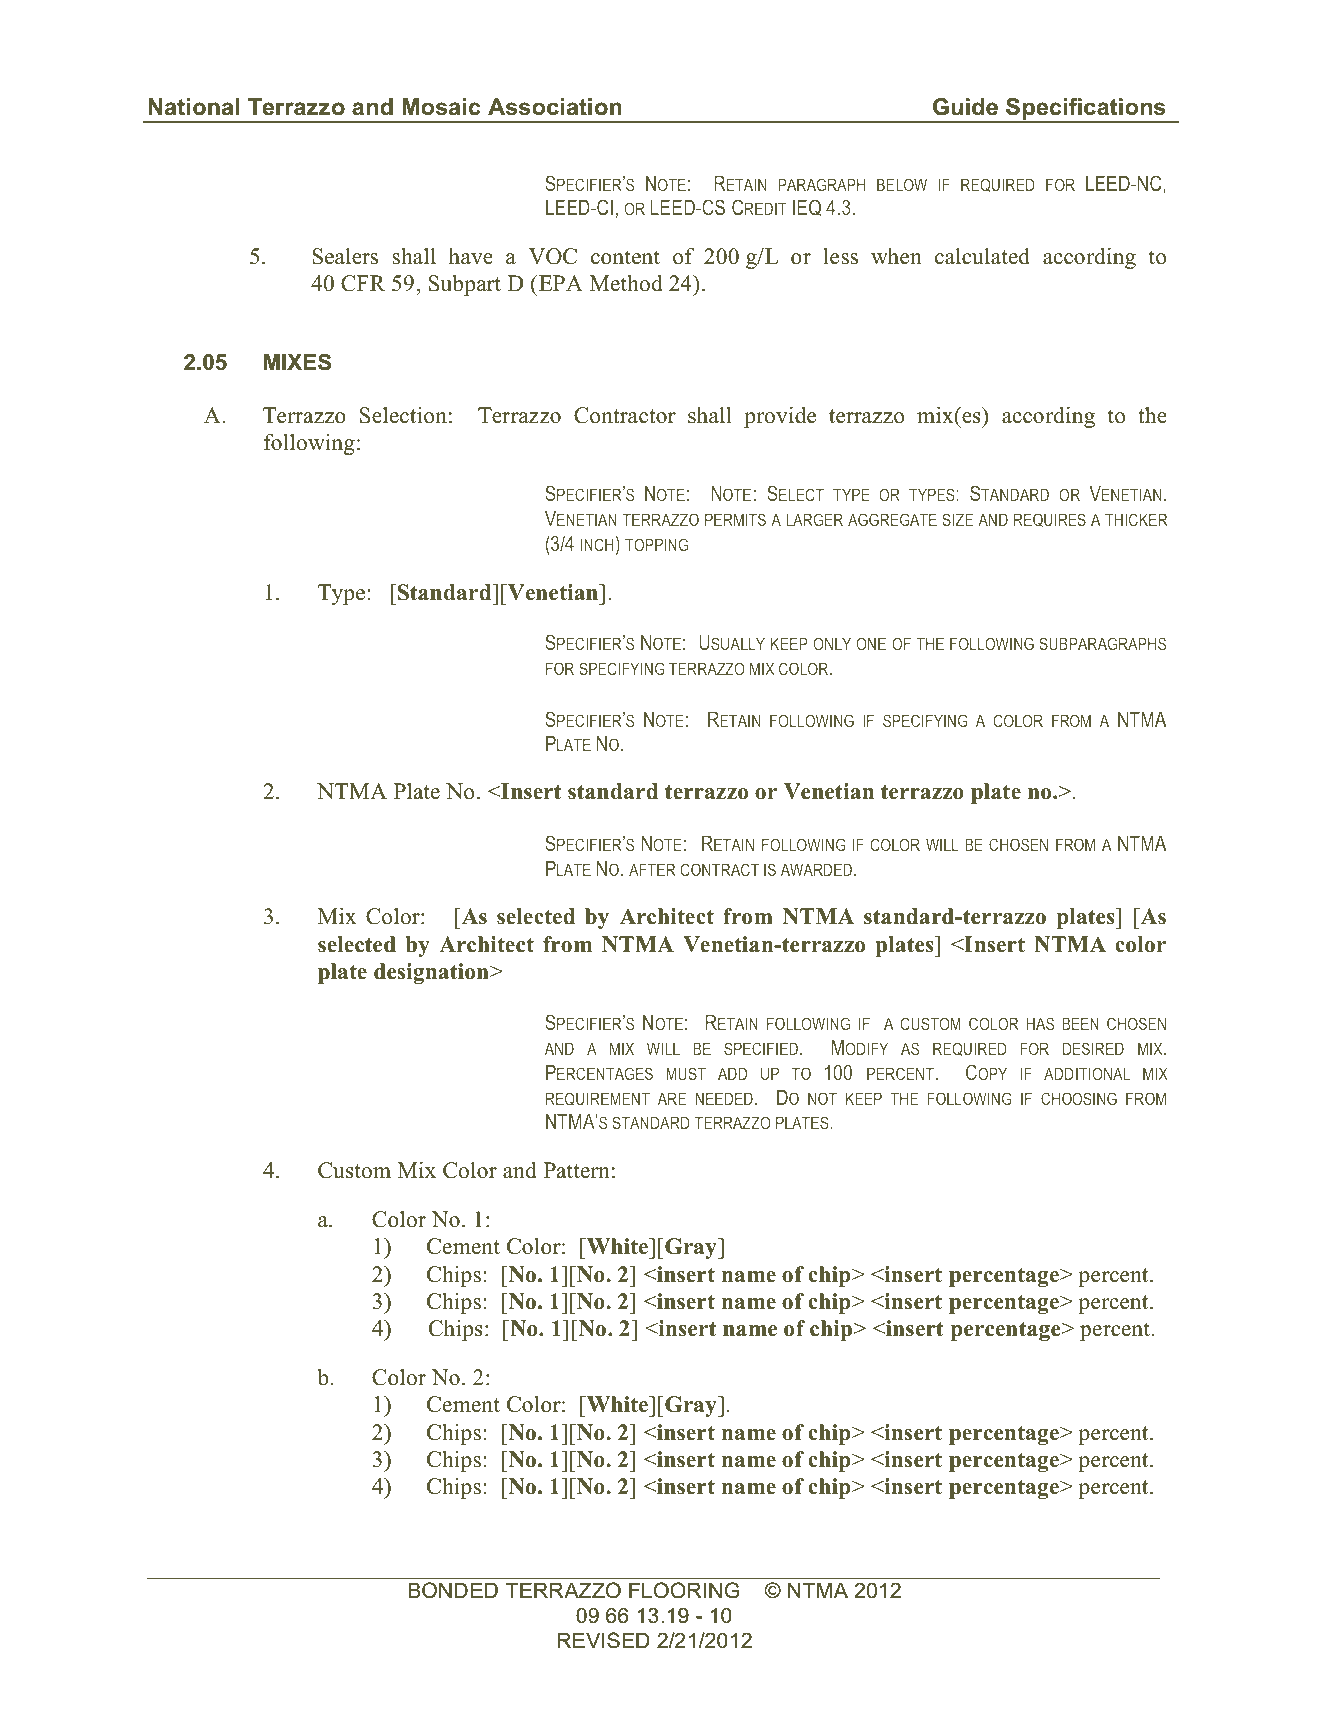 The height and width of the screenshot is (1713, 1323). I want to click on National, so click(194, 107).
